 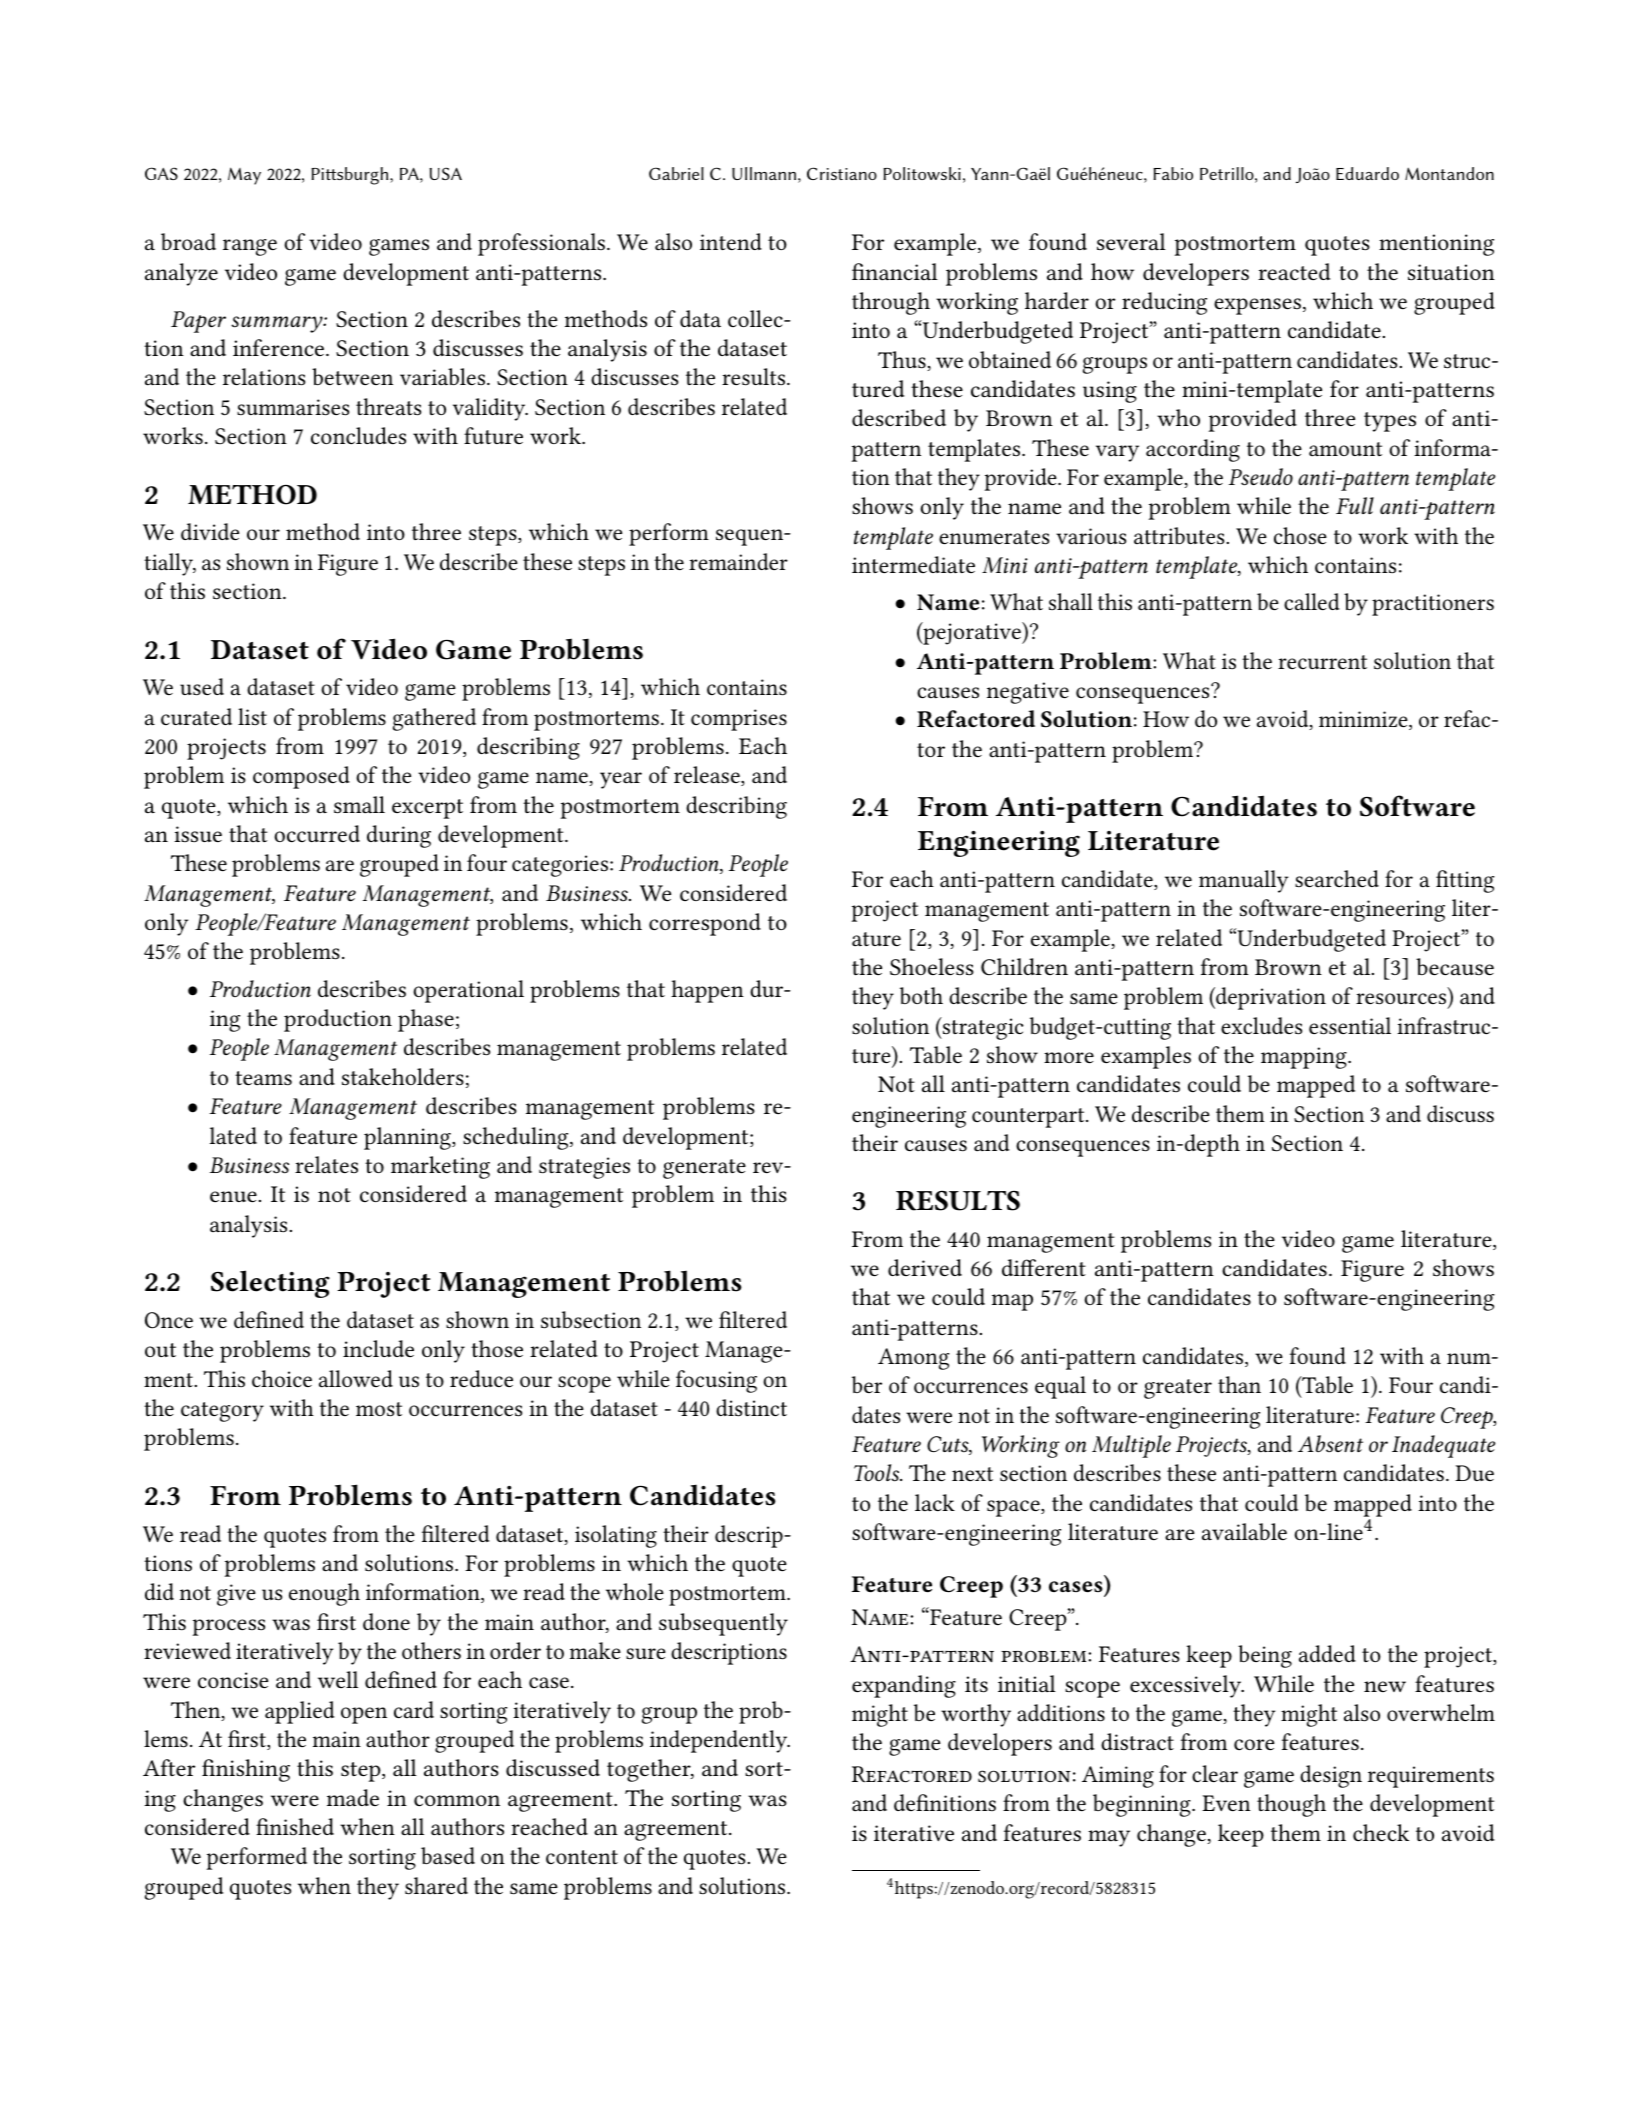 What do you see at coordinates (250, 247) in the screenshot?
I see `range` at bounding box center [250, 247].
